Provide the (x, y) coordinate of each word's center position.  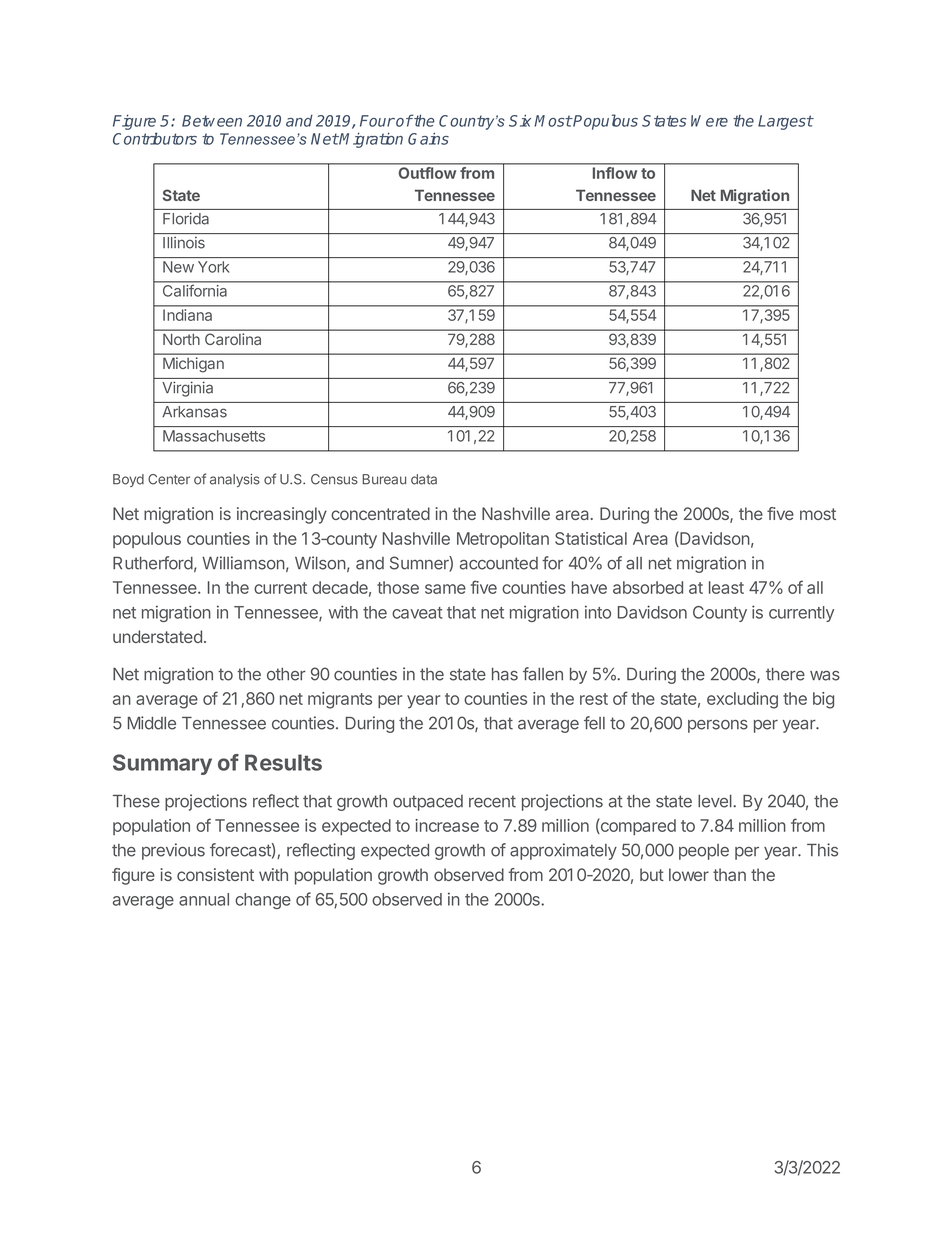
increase (447, 825)
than (729, 874)
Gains (428, 138)
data (424, 479)
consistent (215, 874)
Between (212, 121)
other (286, 674)
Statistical (591, 538)
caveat (417, 613)
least (726, 587)
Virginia (187, 389)
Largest (786, 122)
